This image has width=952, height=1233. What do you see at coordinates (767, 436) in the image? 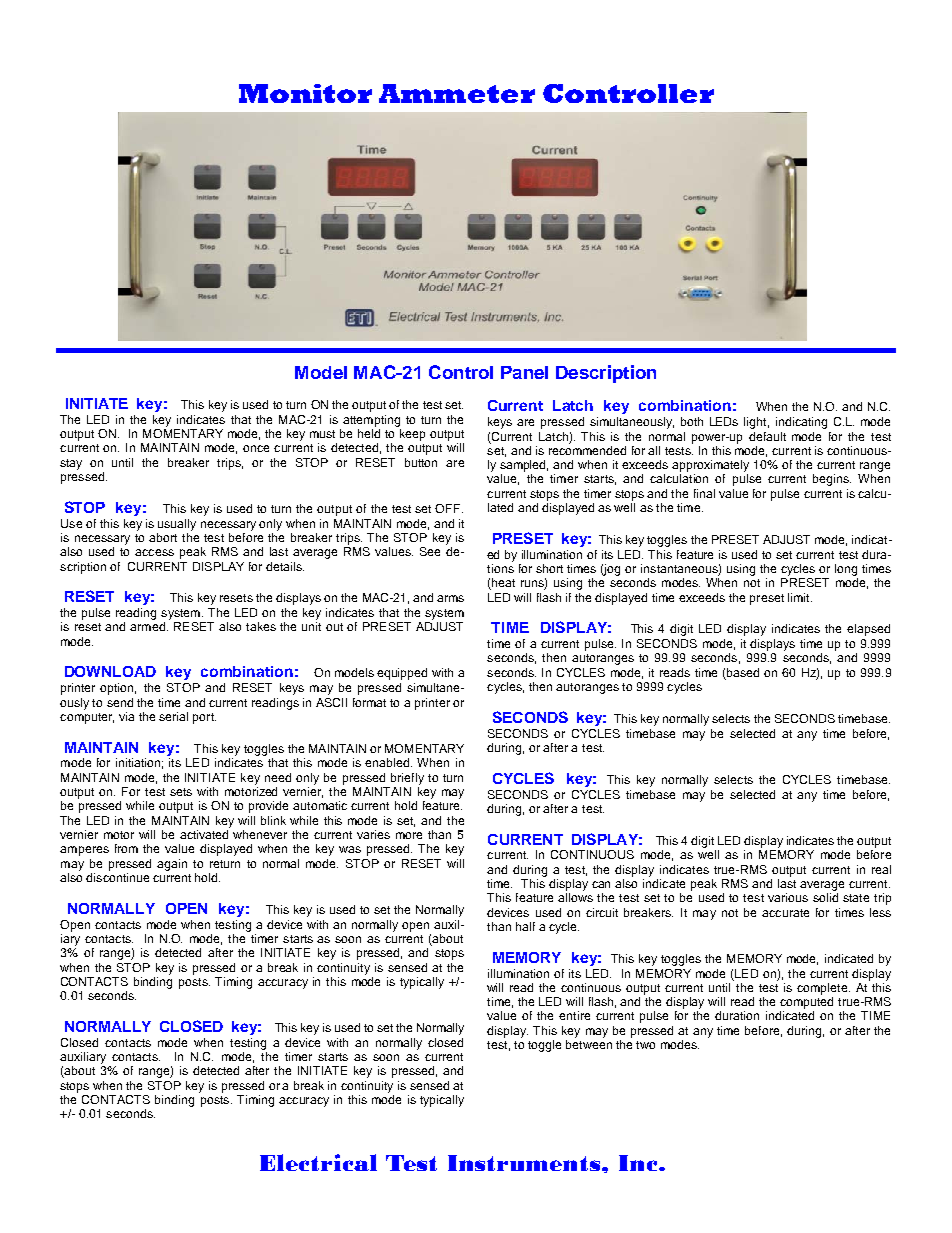
I see `default` at bounding box center [767, 436].
